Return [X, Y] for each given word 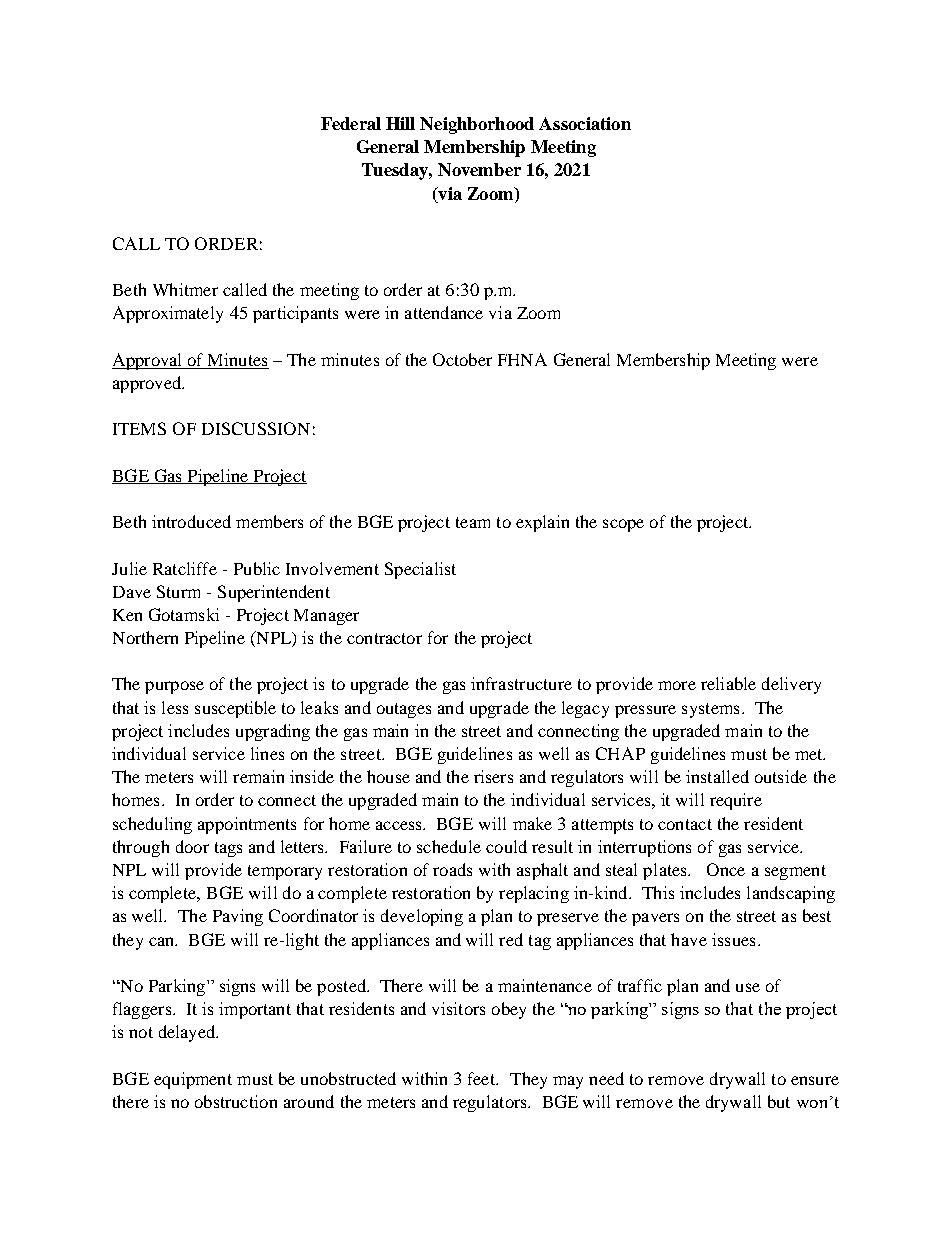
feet [483, 1078]
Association [585, 123]
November [479, 169]
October [462, 359]
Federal [351, 123]
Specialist [420, 570]
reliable [728, 683]
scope [623, 525]
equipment [193, 1080]
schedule [449, 846]
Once [726, 869]
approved [148, 384]
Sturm [178, 591]
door [192, 846]
